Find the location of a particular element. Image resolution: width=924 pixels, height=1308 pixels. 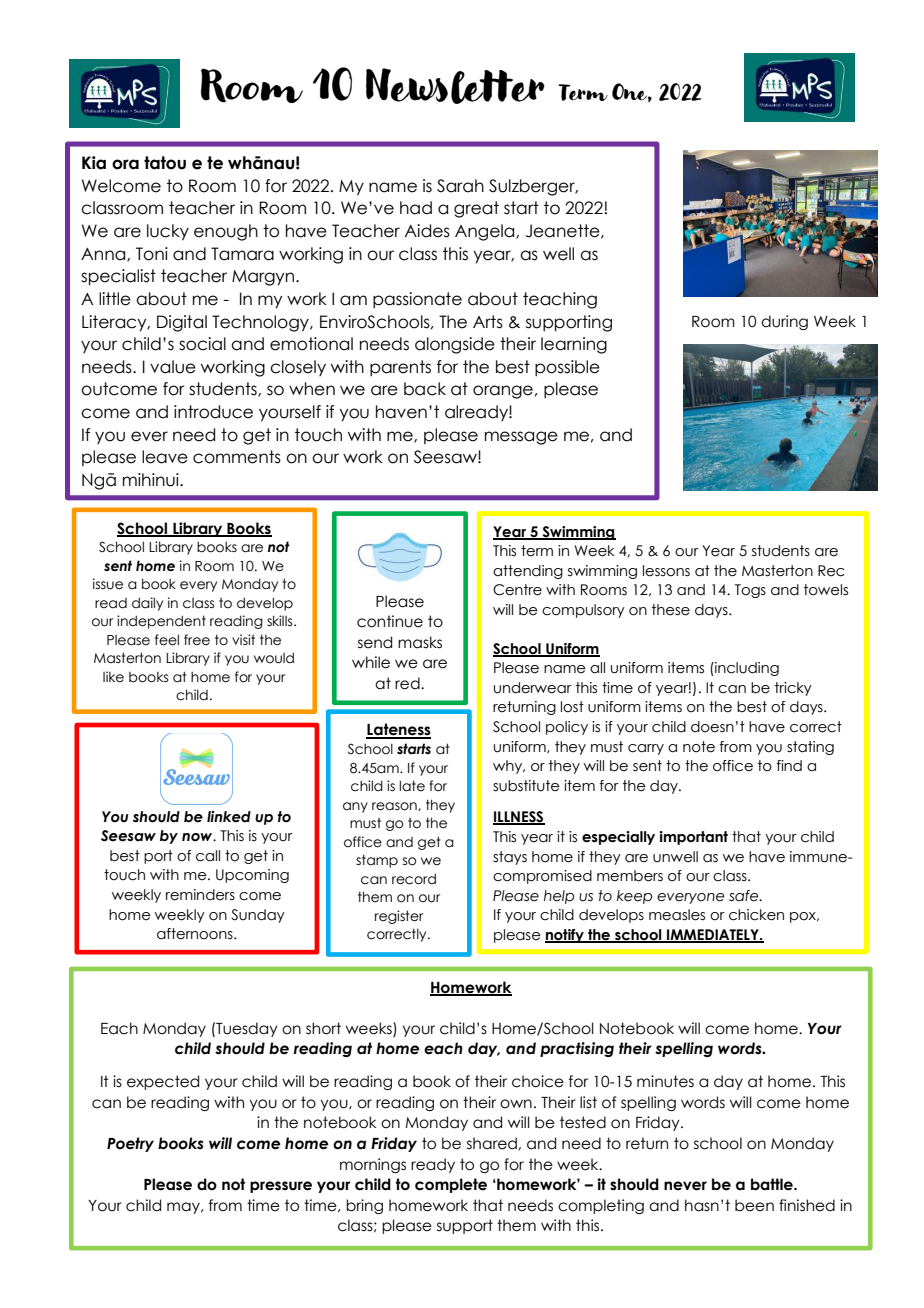

during is located at coordinates (784, 322).
